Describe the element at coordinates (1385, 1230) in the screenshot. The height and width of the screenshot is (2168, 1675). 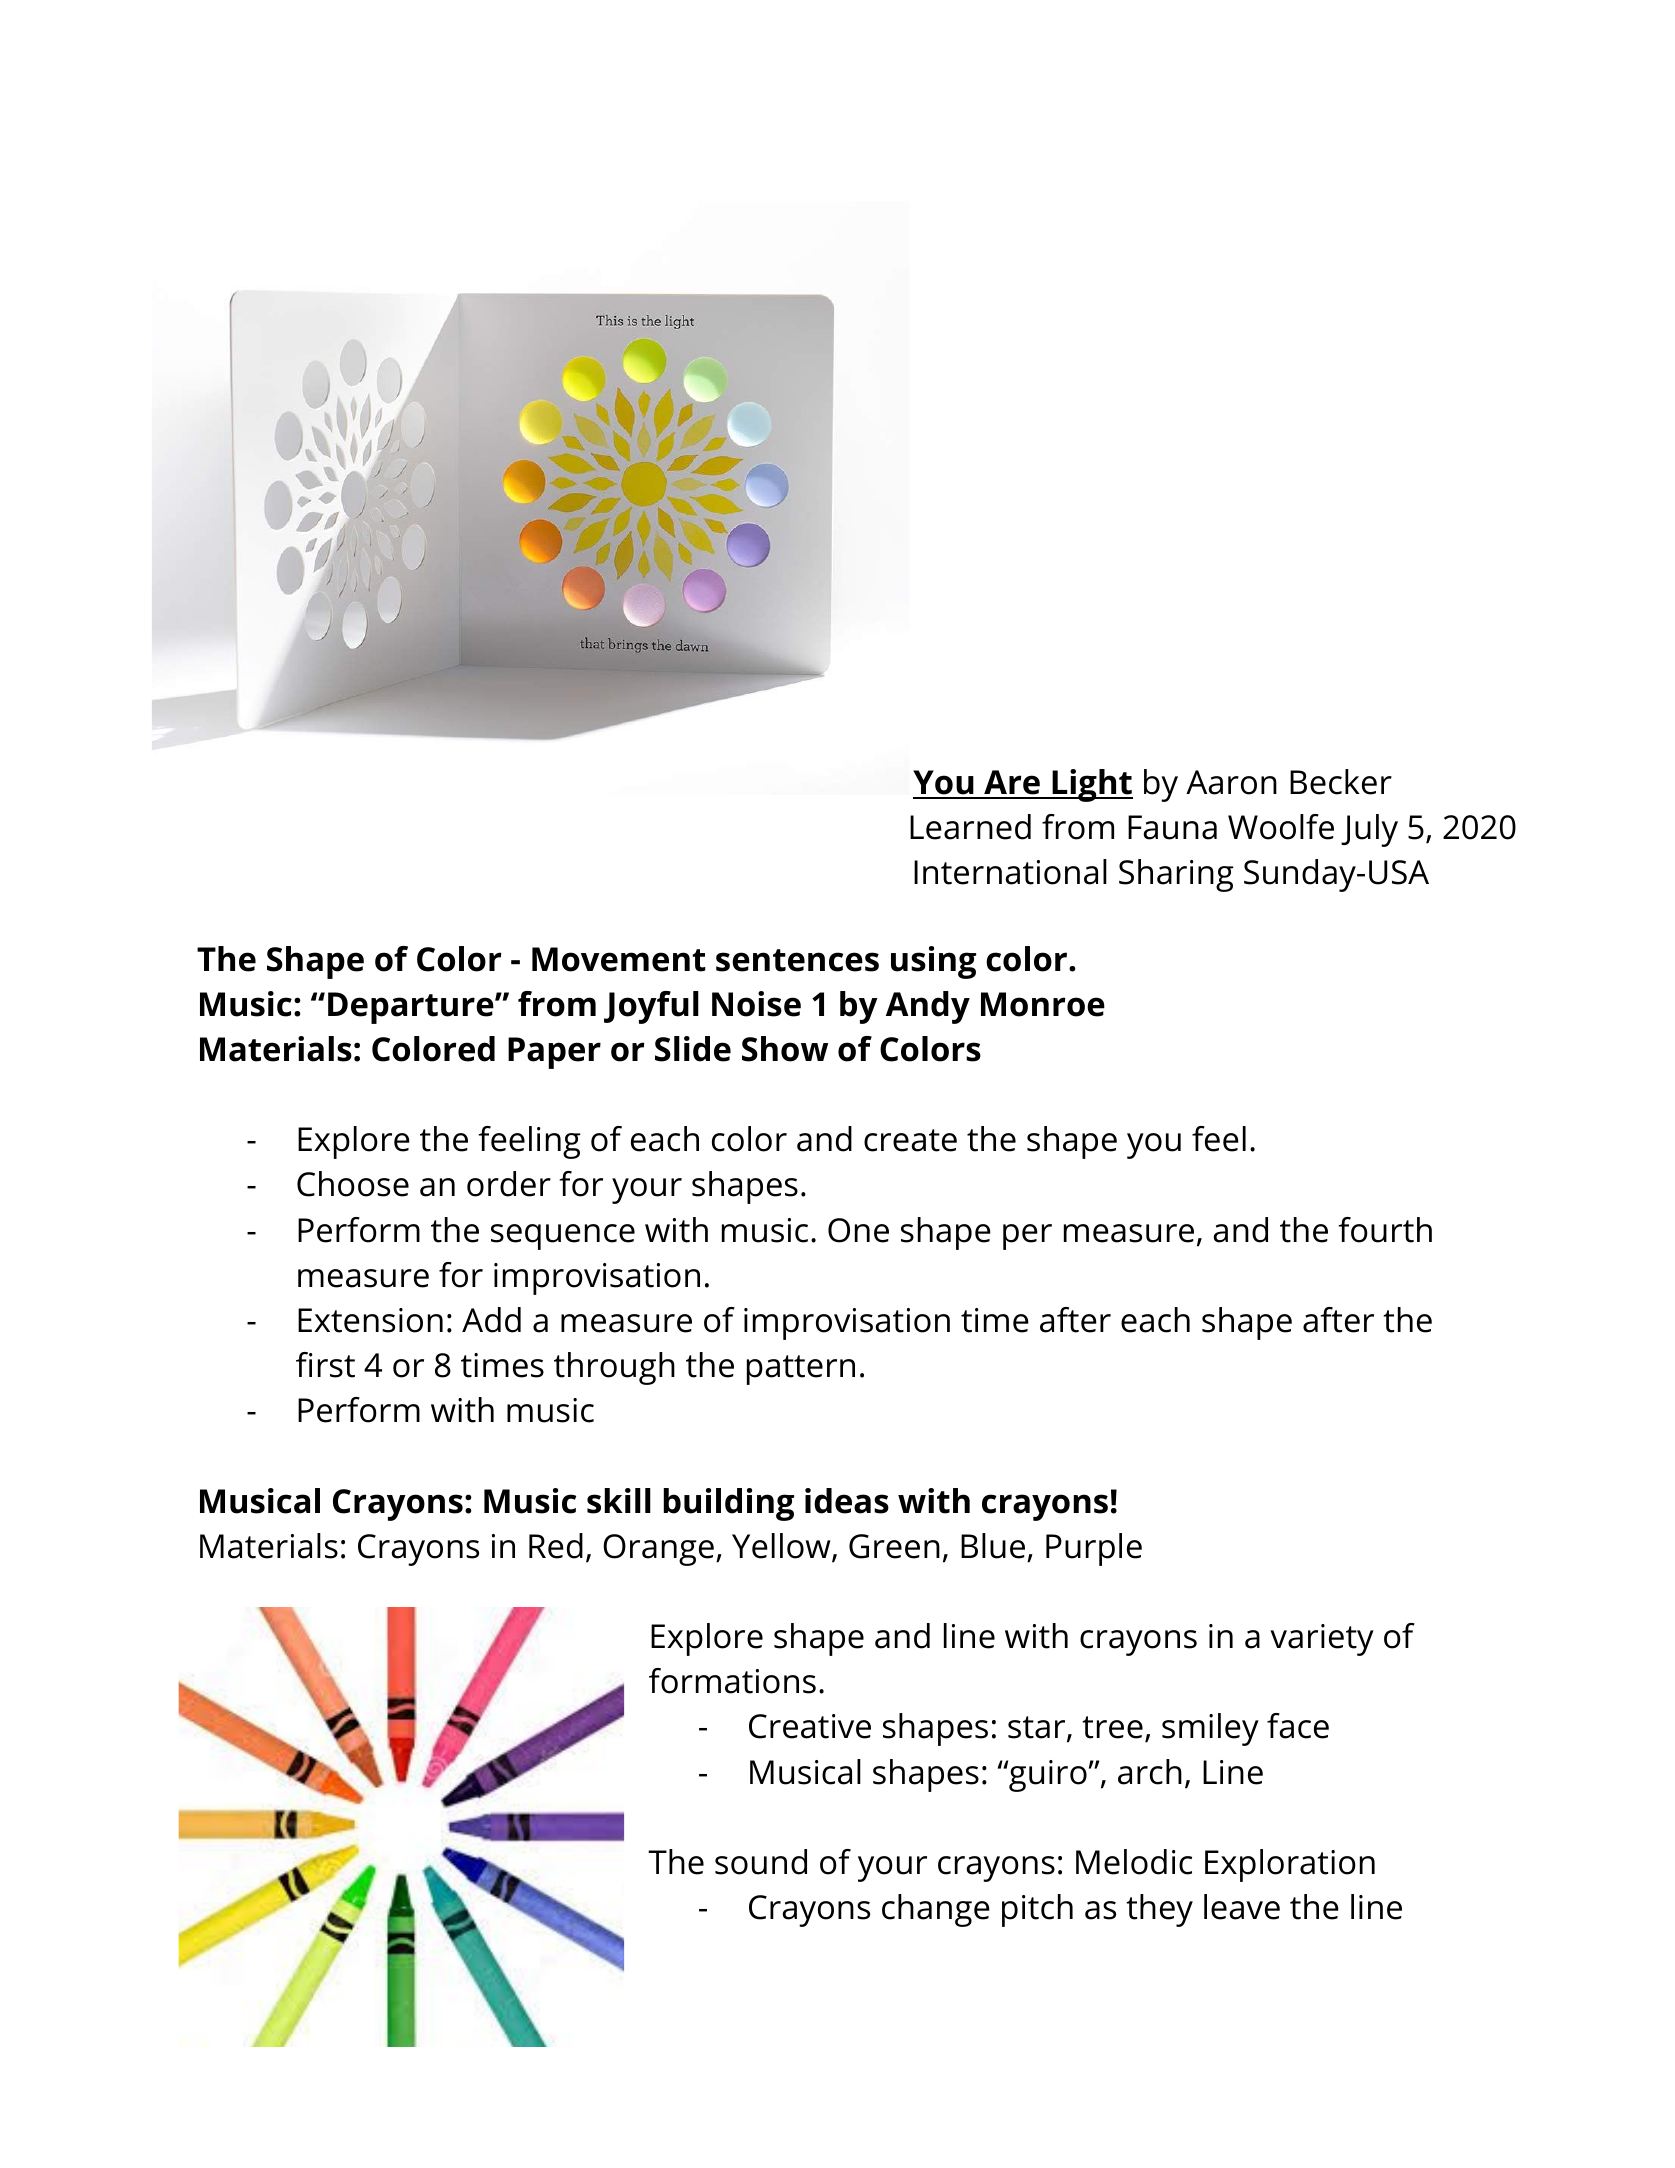
I see `fourth` at that location.
